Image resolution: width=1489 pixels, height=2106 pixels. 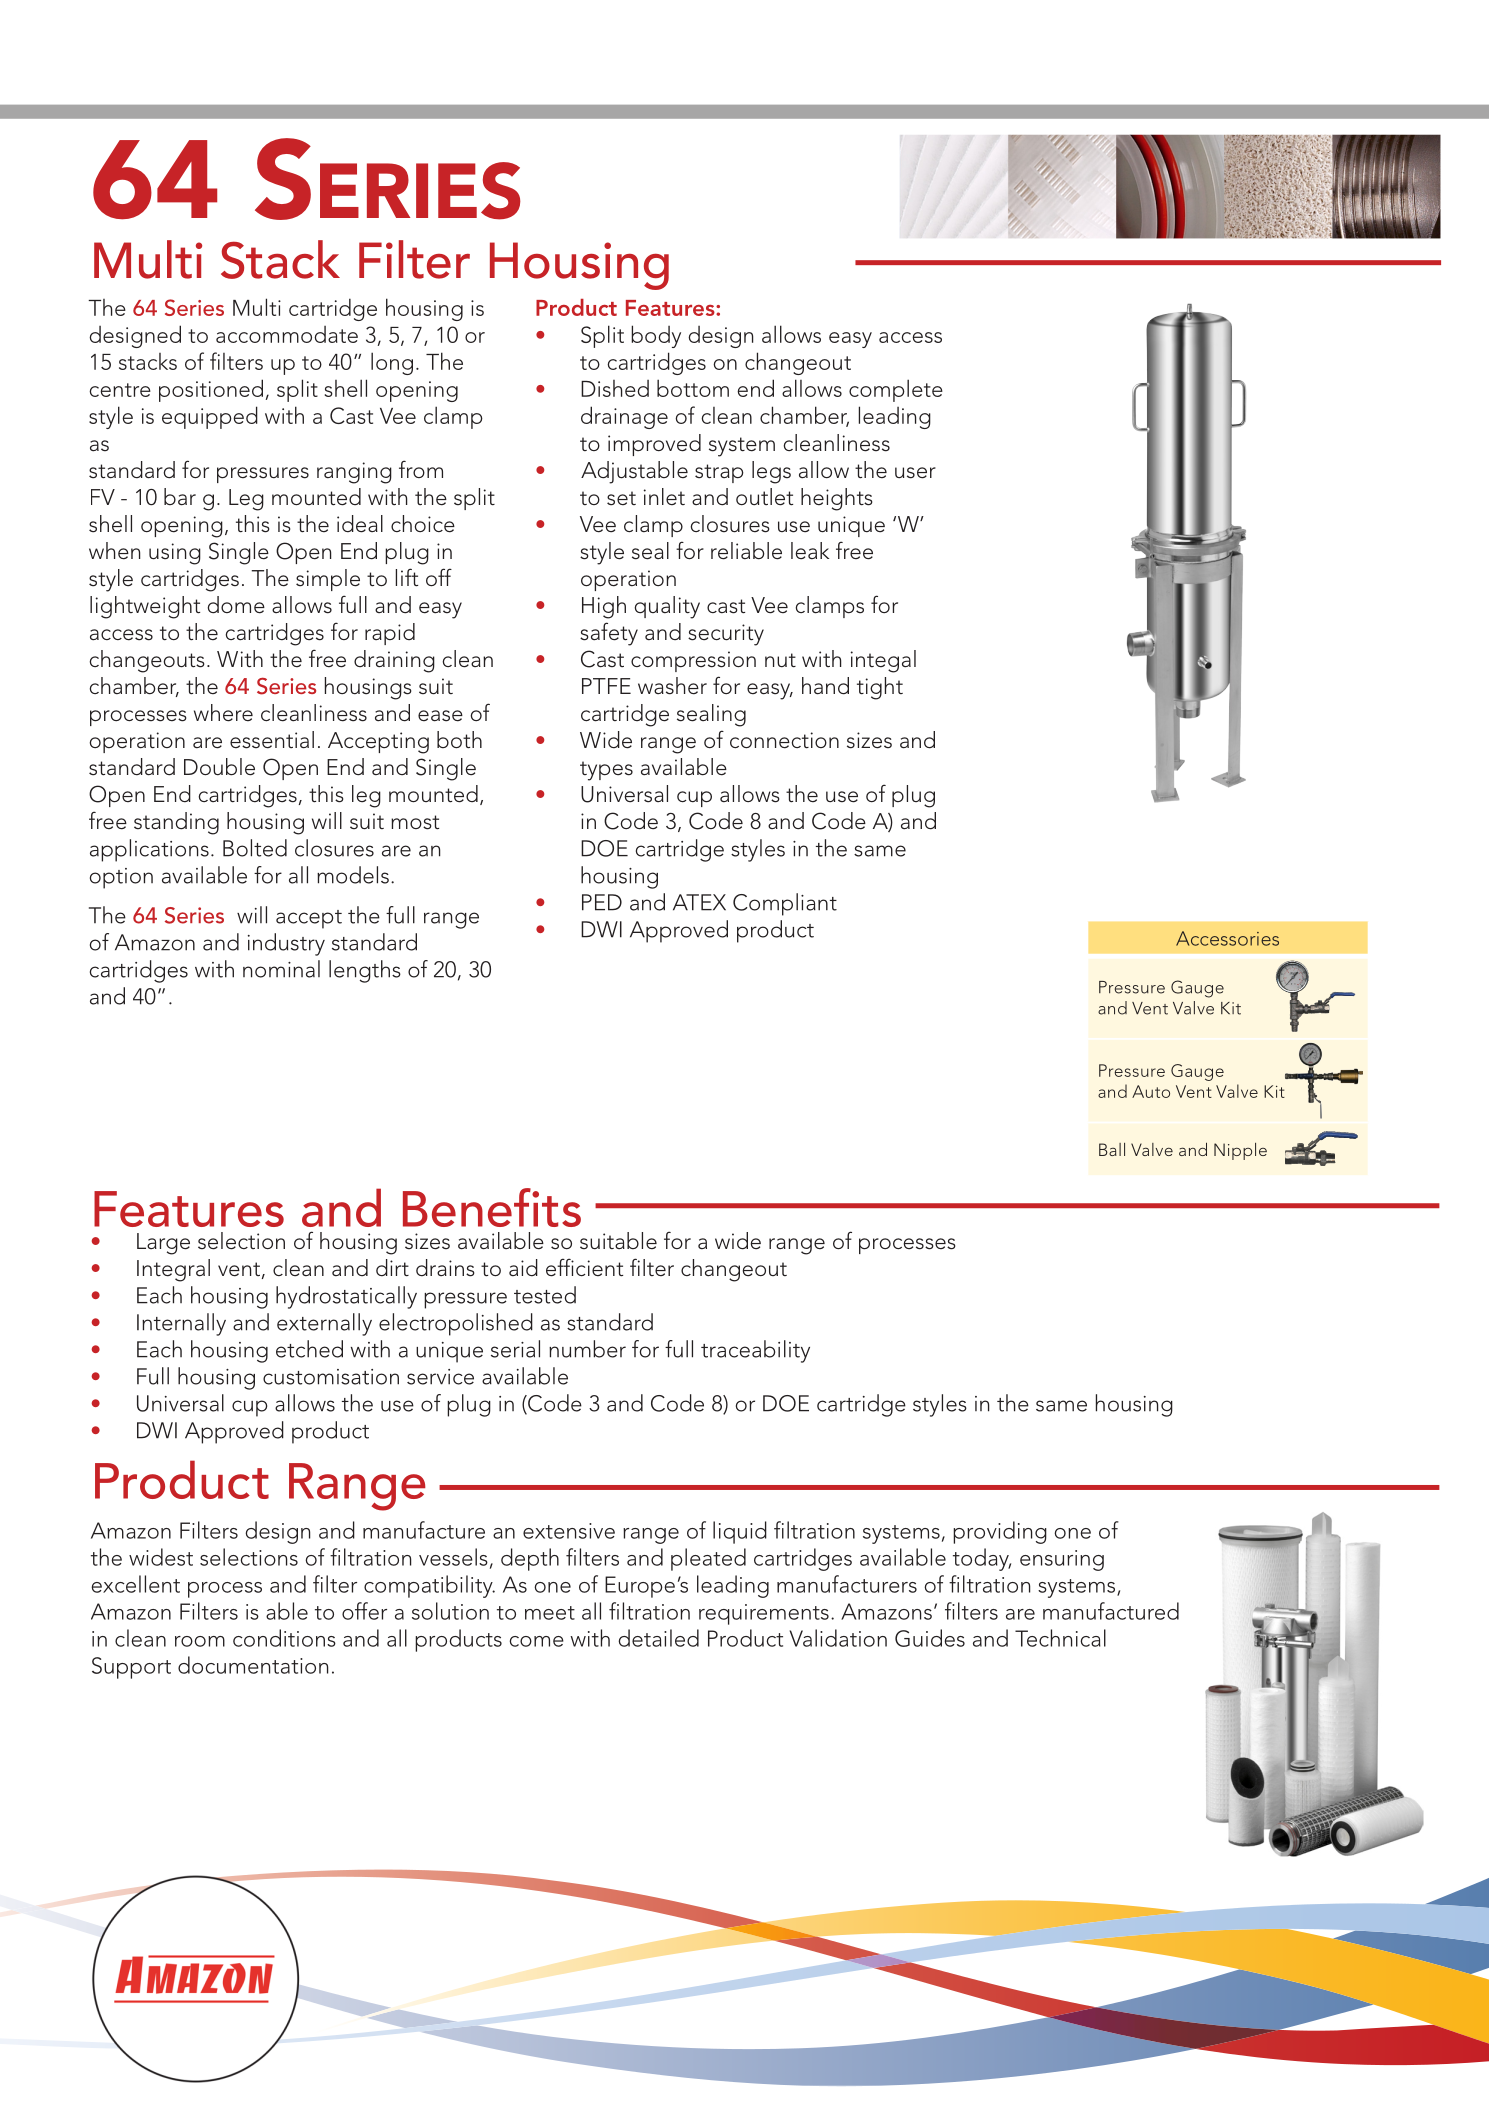 What do you see at coordinates (693, 388) in the image?
I see `bottom` at bounding box center [693, 388].
